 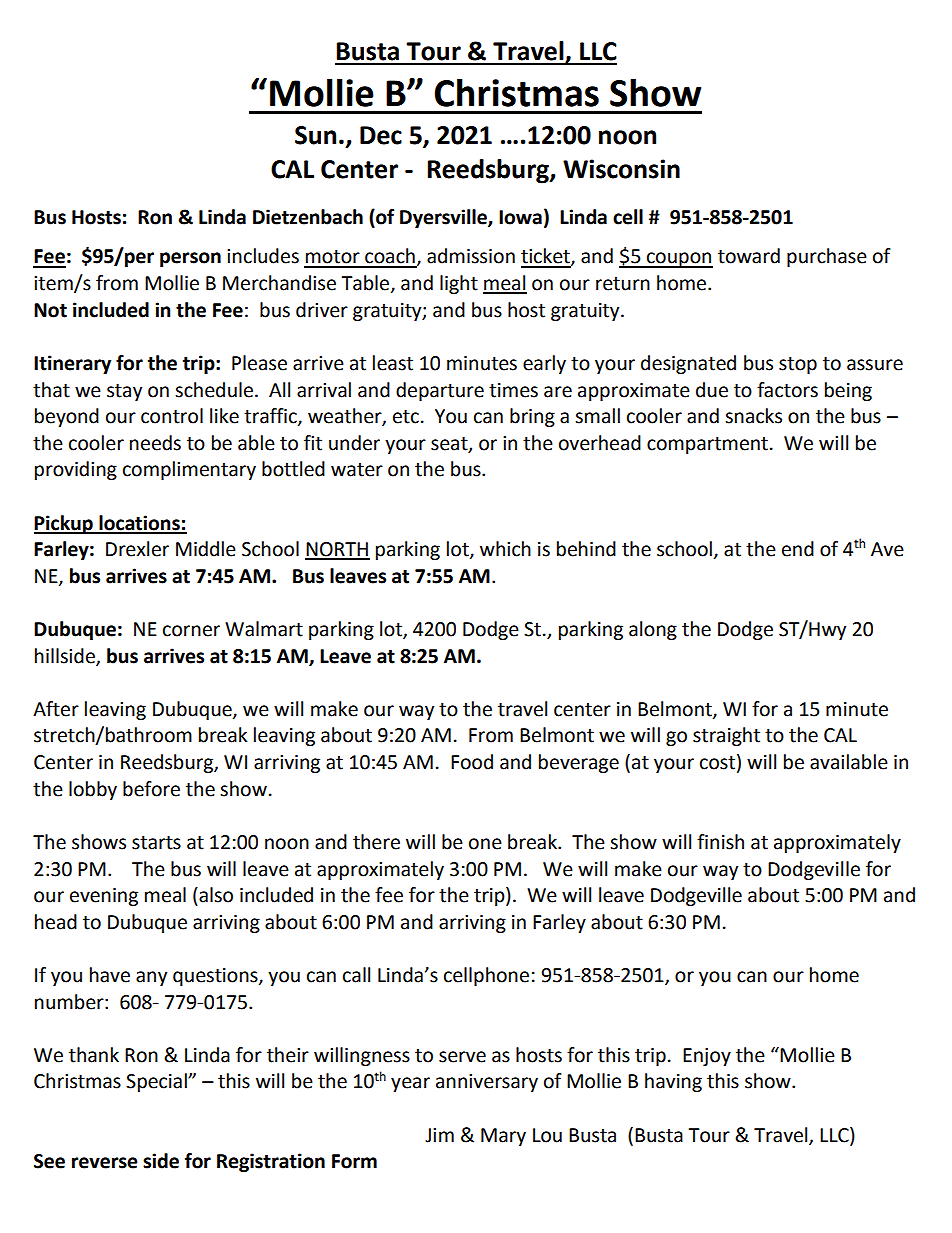 What do you see at coordinates (190, 259) in the document?
I see `person` at bounding box center [190, 259].
